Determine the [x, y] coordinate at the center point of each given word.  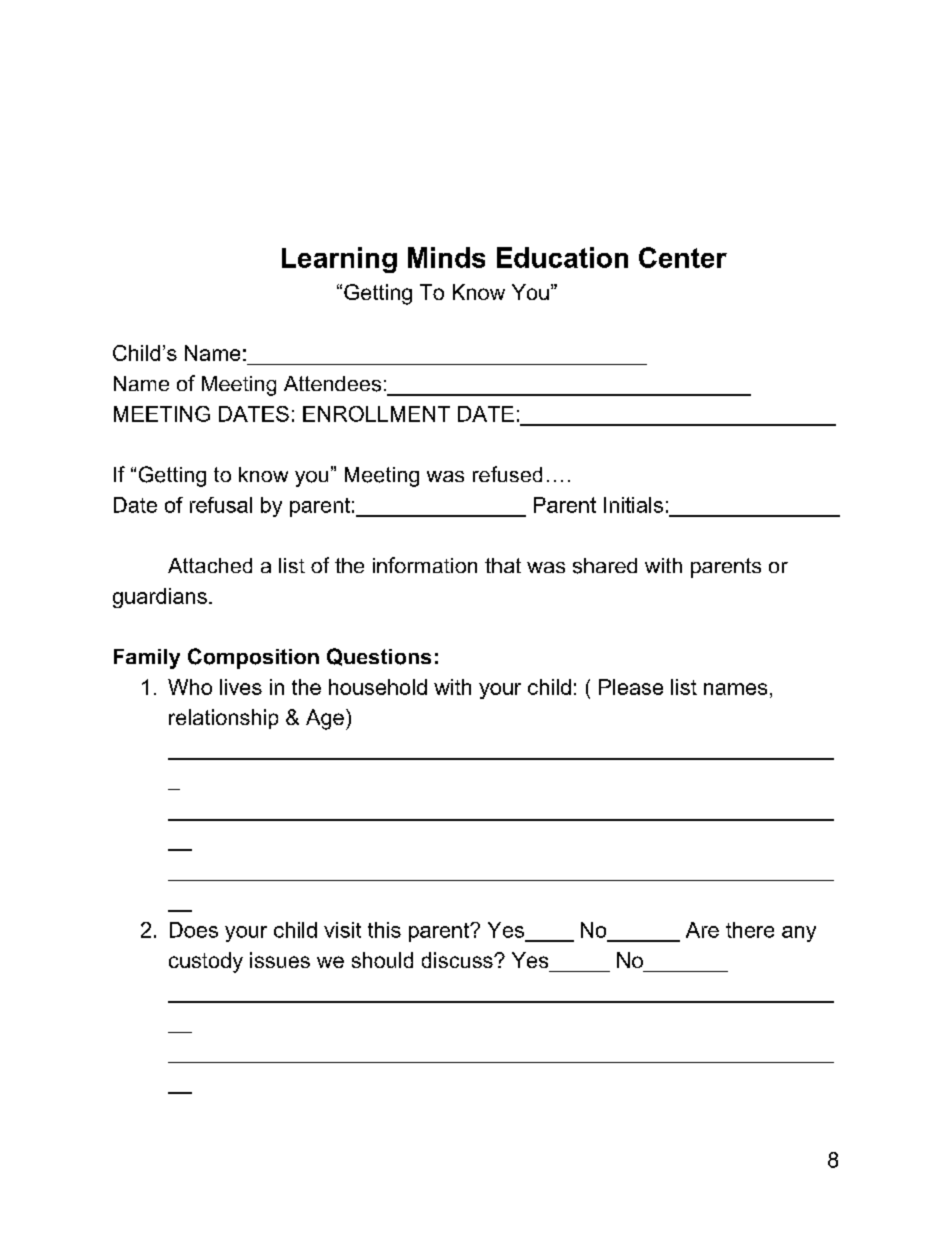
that [503, 565]
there [750, 930]
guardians [160, 598]
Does [194, 930]
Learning [339, 260]
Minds [446, 257]
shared [605, 566]
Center [683, 257]
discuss [458, 960]
